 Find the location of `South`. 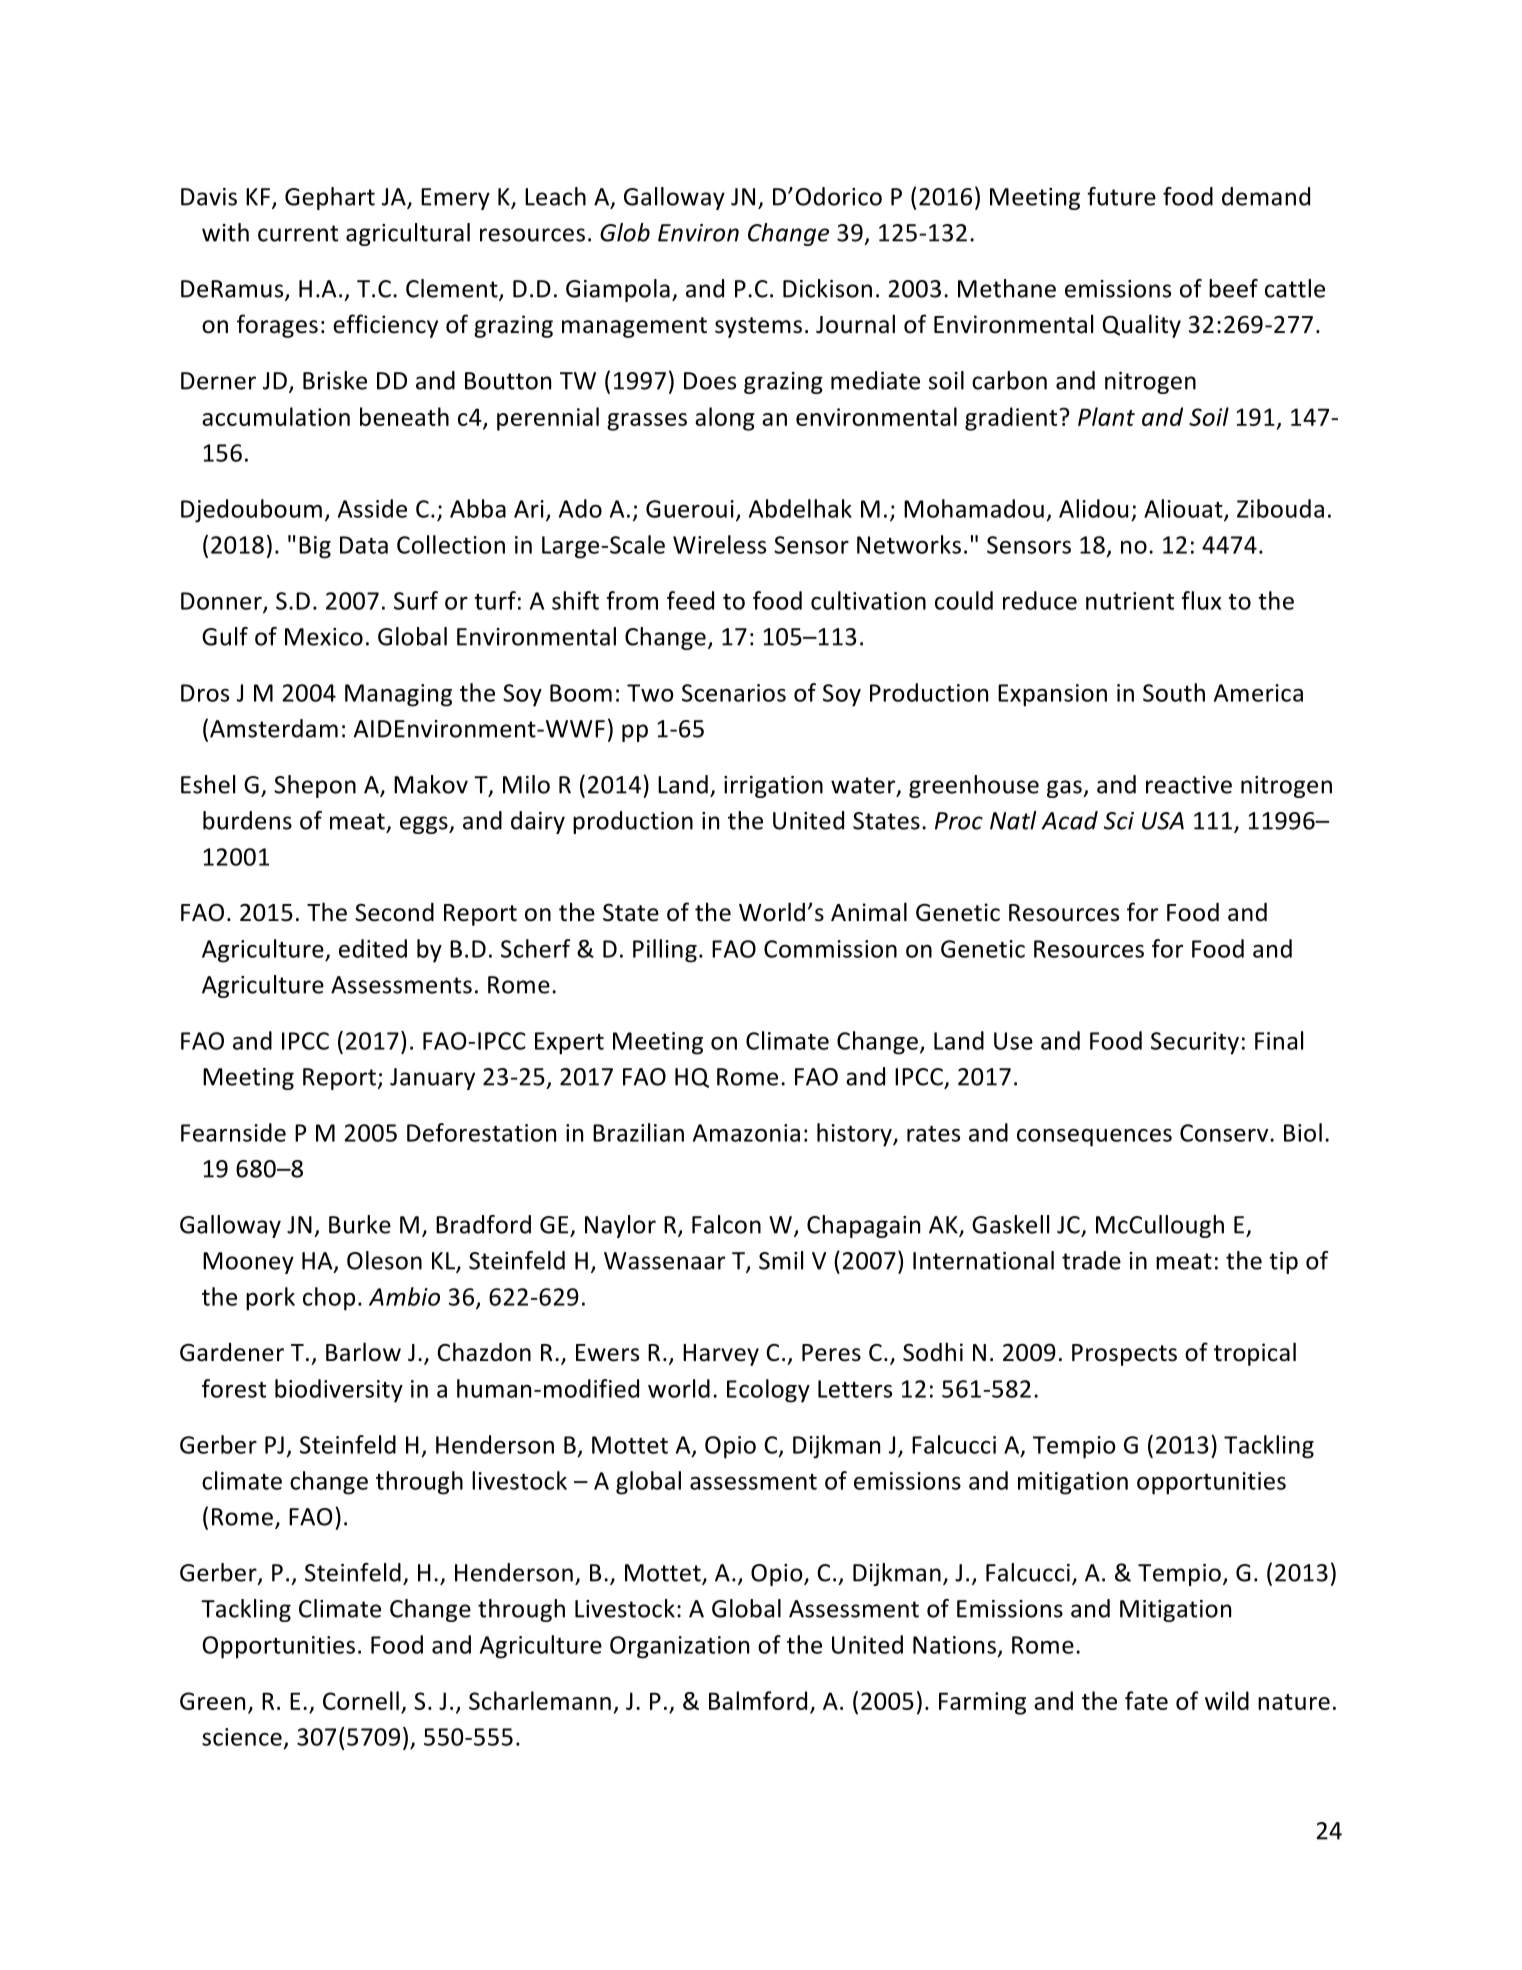

South is located at coordinates (1174, 692).
